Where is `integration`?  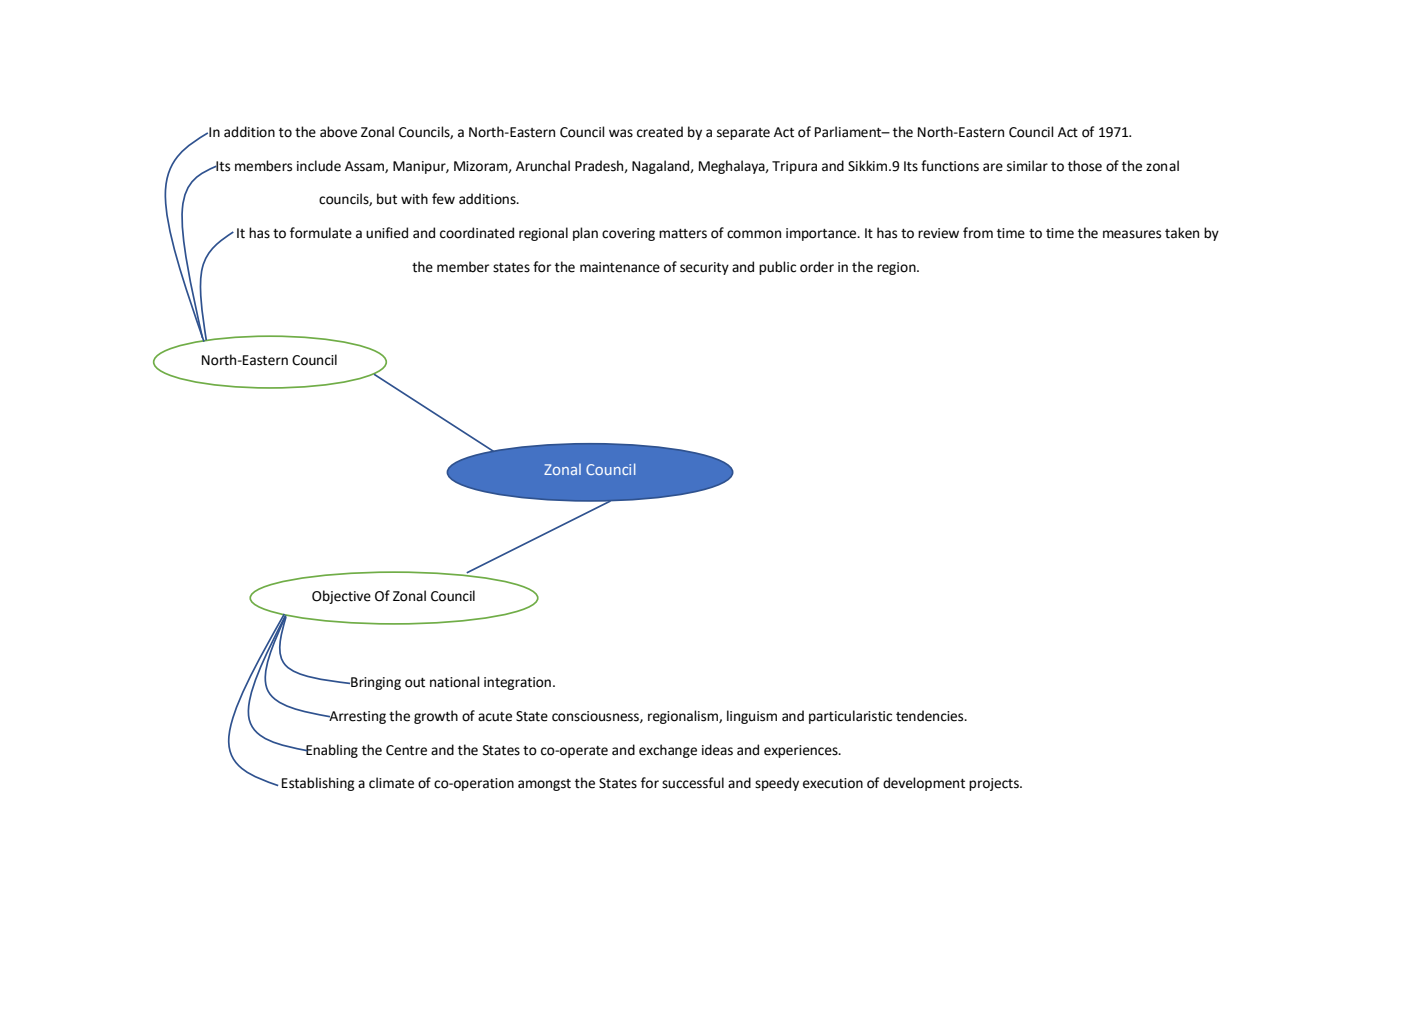
integration is located at coordinates (517, 683).
